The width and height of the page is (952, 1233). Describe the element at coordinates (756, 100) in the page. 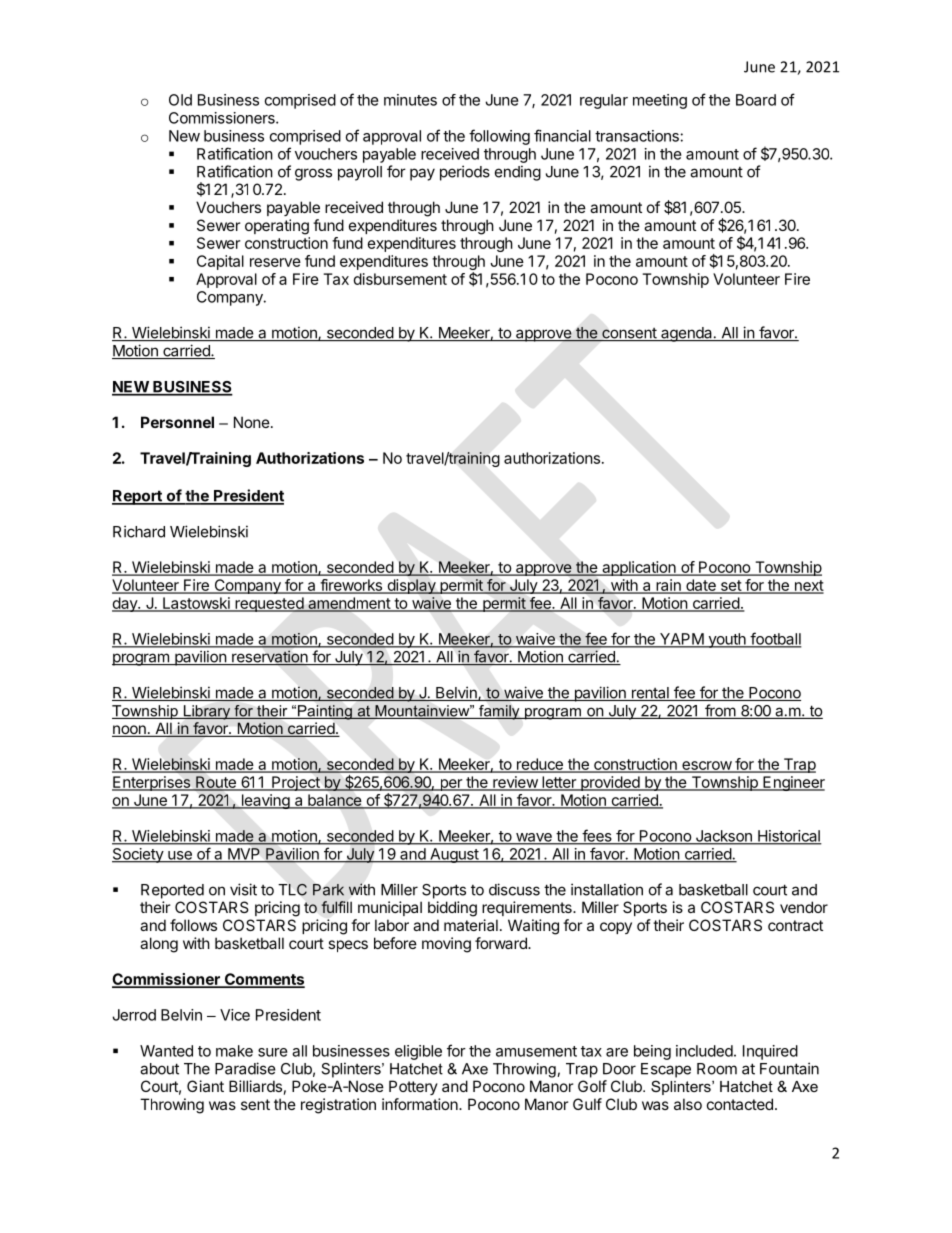

I see `Board` at that location.
